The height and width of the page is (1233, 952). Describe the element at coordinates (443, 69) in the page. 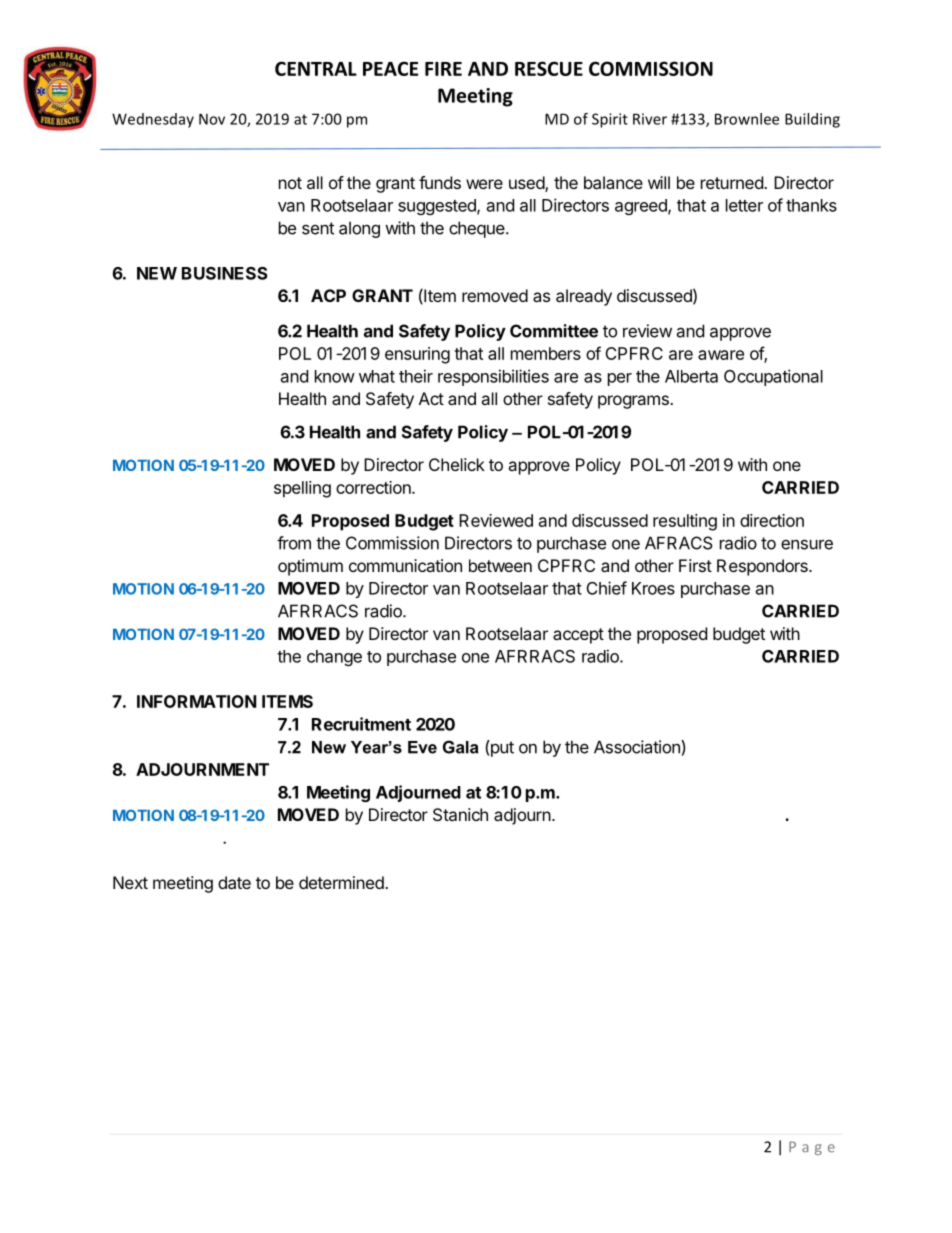

I see `FIRE` at that location.
